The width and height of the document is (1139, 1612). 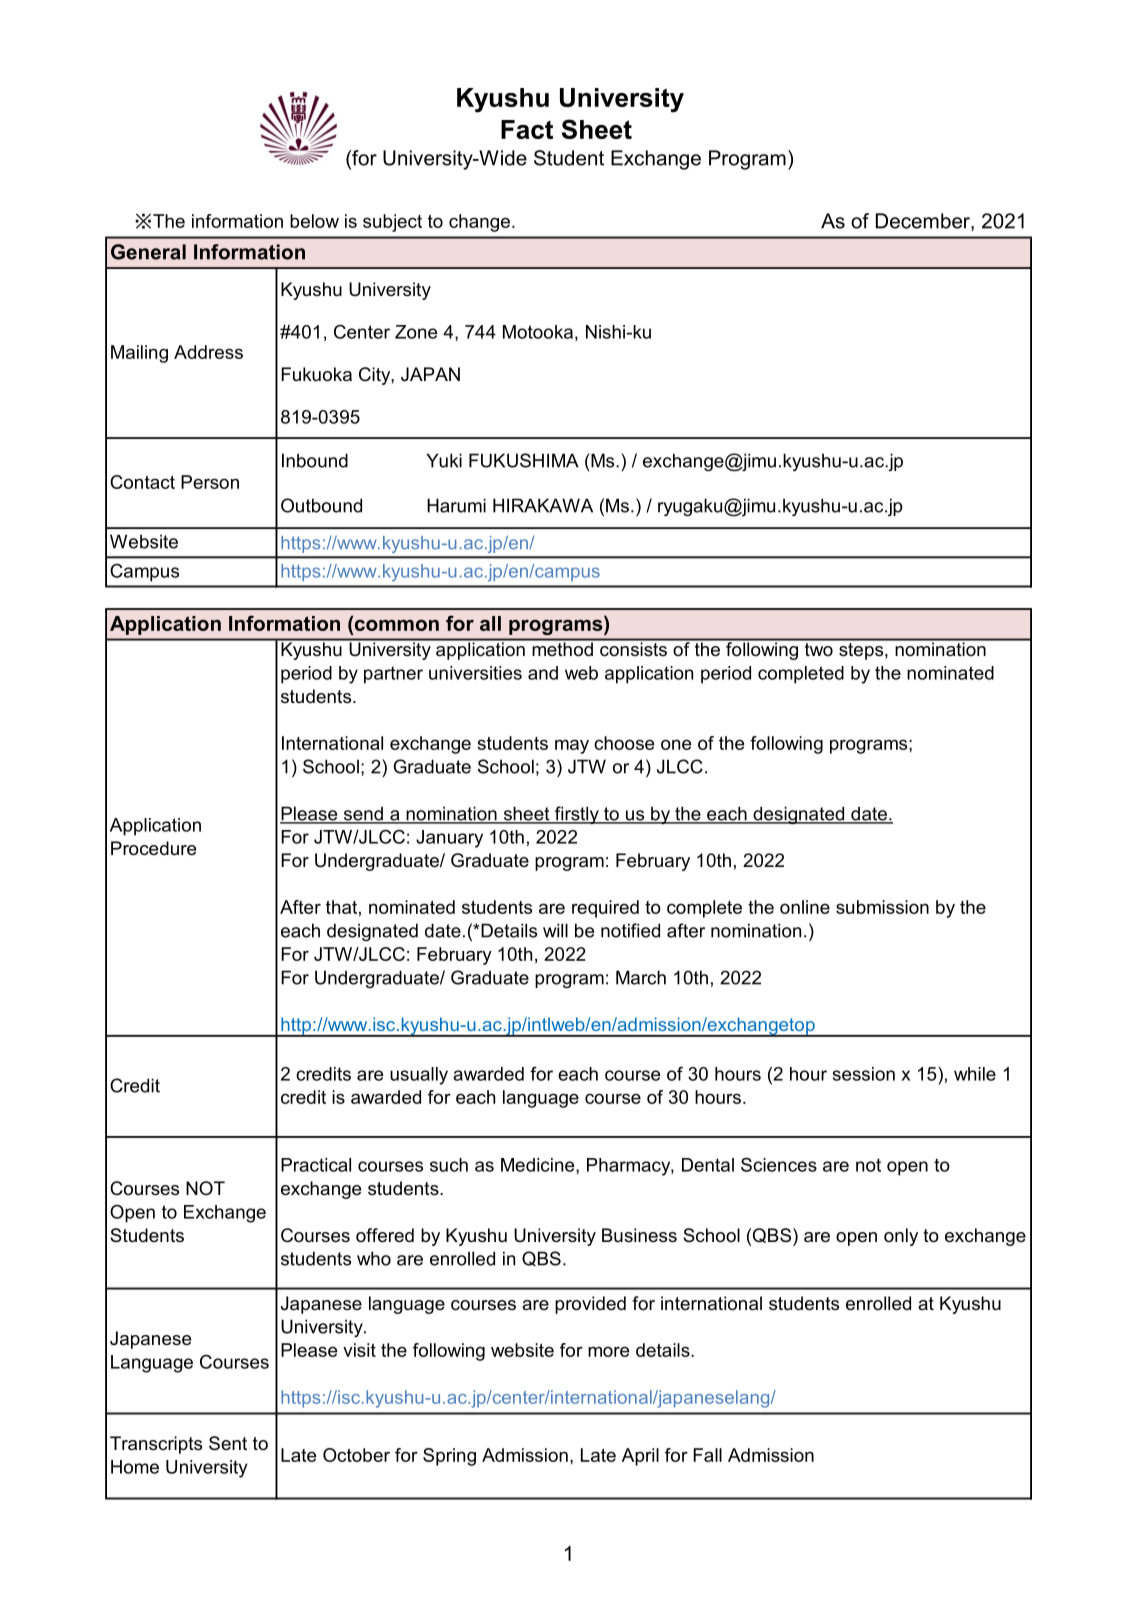 I want to click on Medicine, so click(x=539, y=1166).
